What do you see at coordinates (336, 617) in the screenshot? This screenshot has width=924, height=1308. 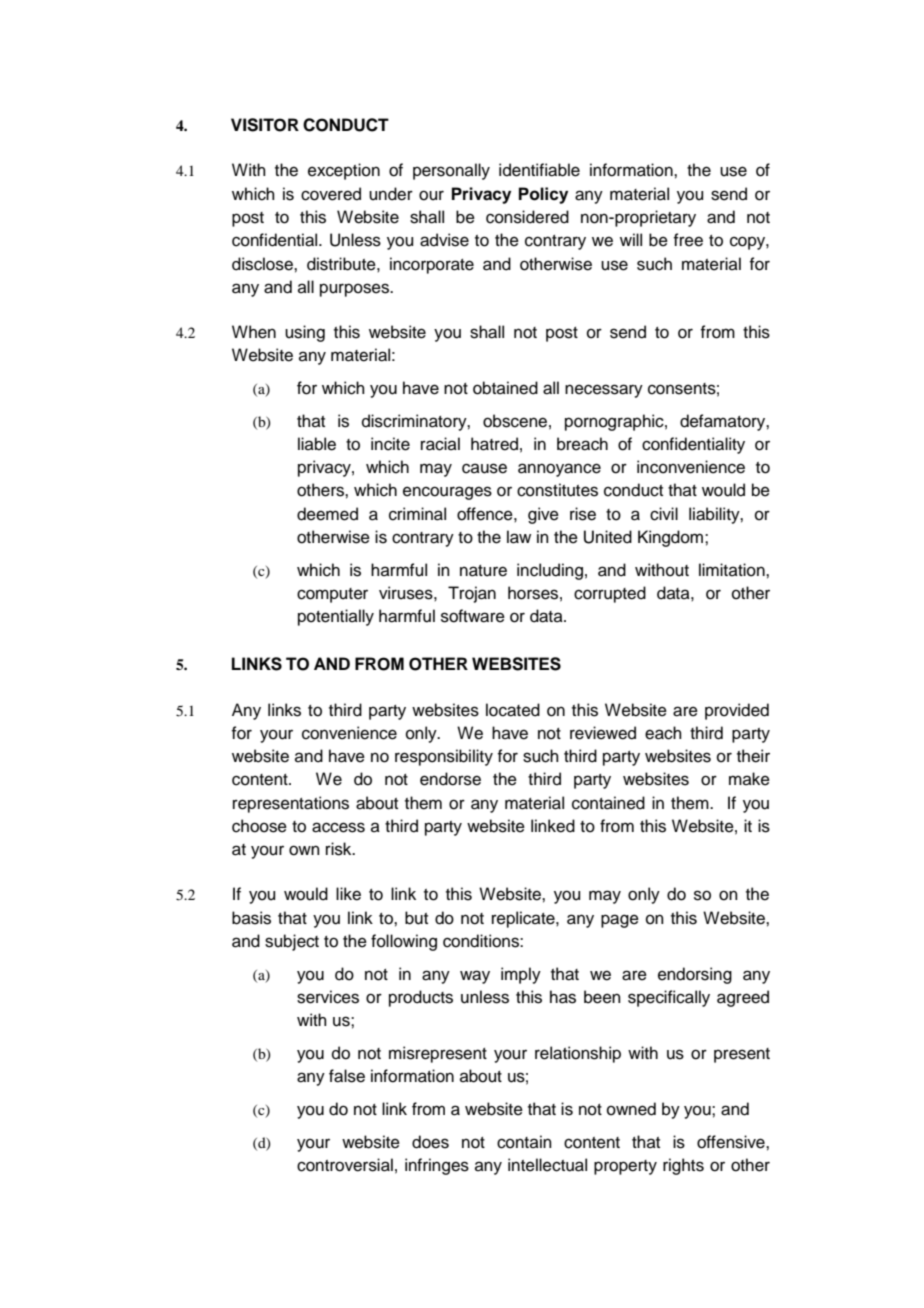 I see `potentially` at bounding box center [336, 617].
